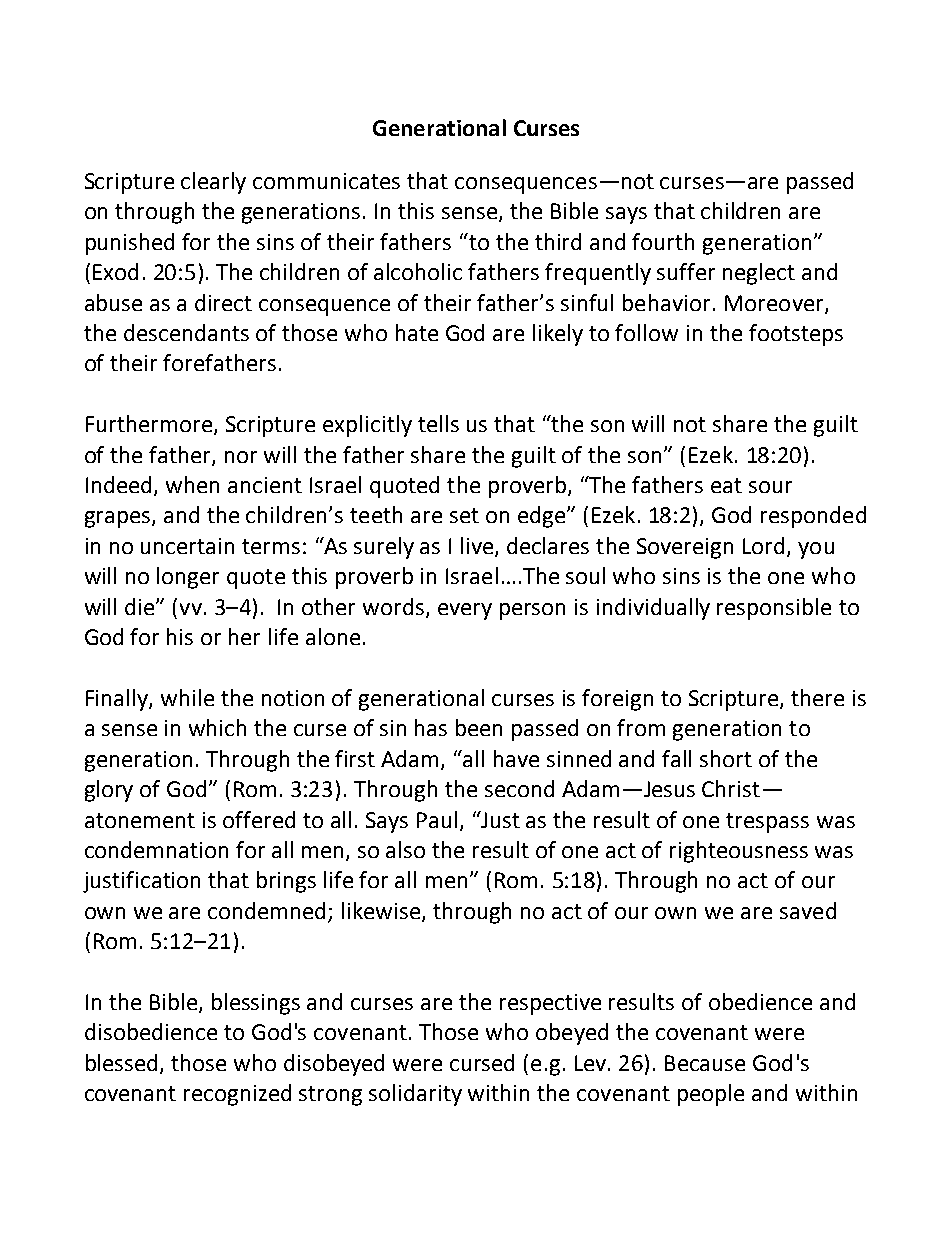 This screenshot has width=952, height=1233. Describe the element at coordinates (213, 183) in the screenshot. I see `clearly` at that location.
